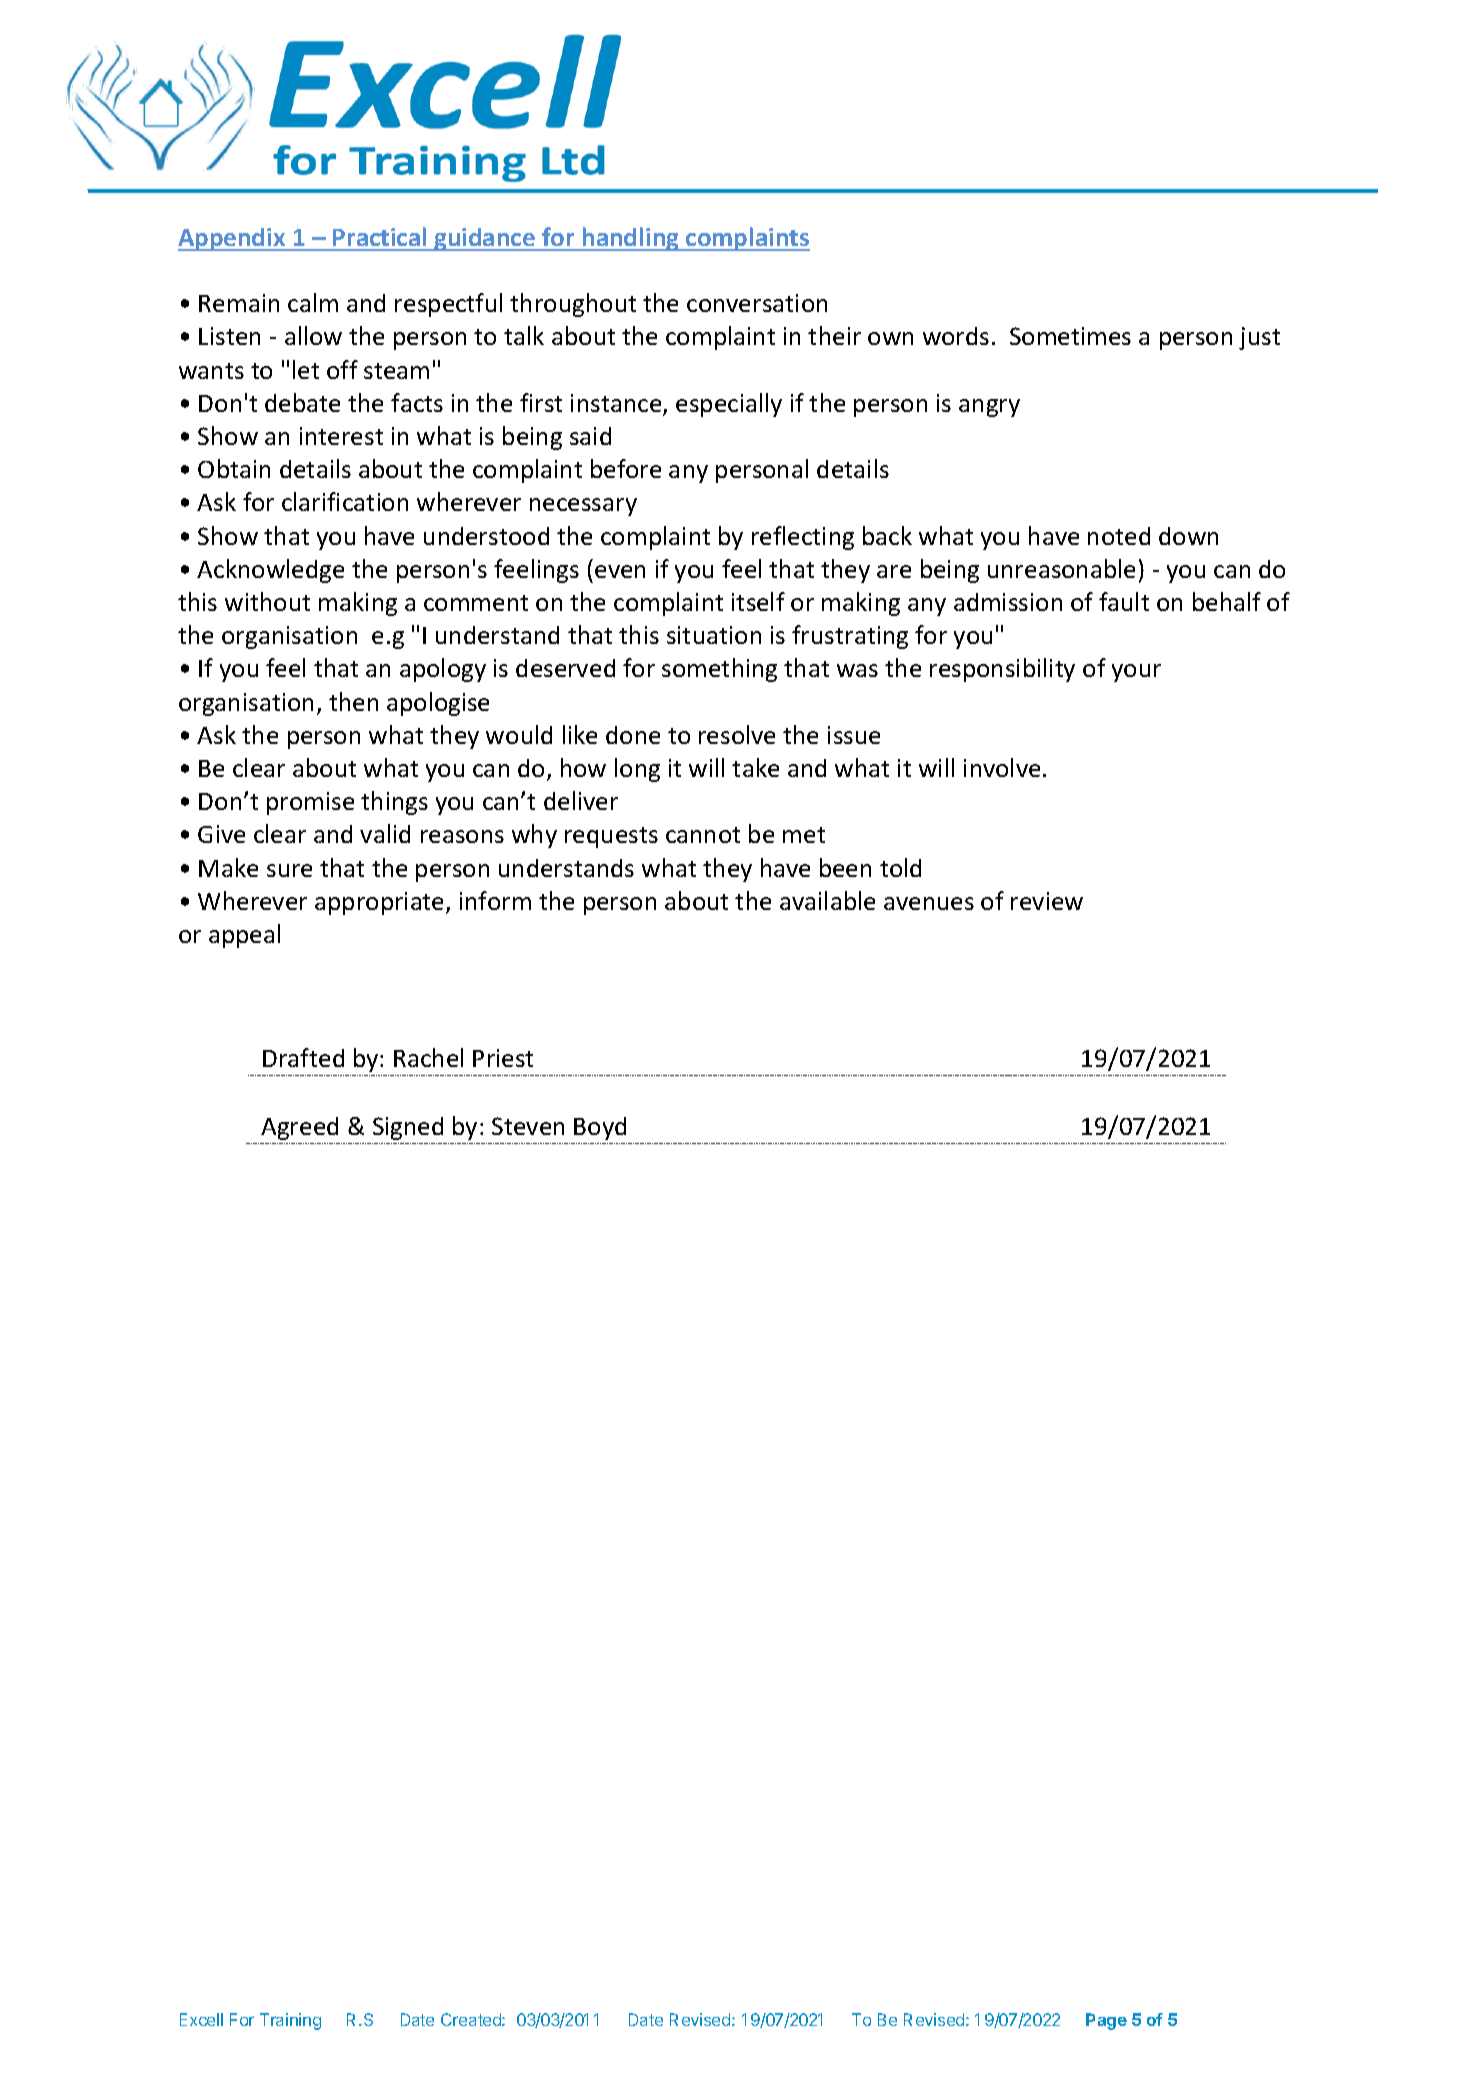 The width and height of the image is (1472, 2081). I want to click on review, so click(1047, 901).
